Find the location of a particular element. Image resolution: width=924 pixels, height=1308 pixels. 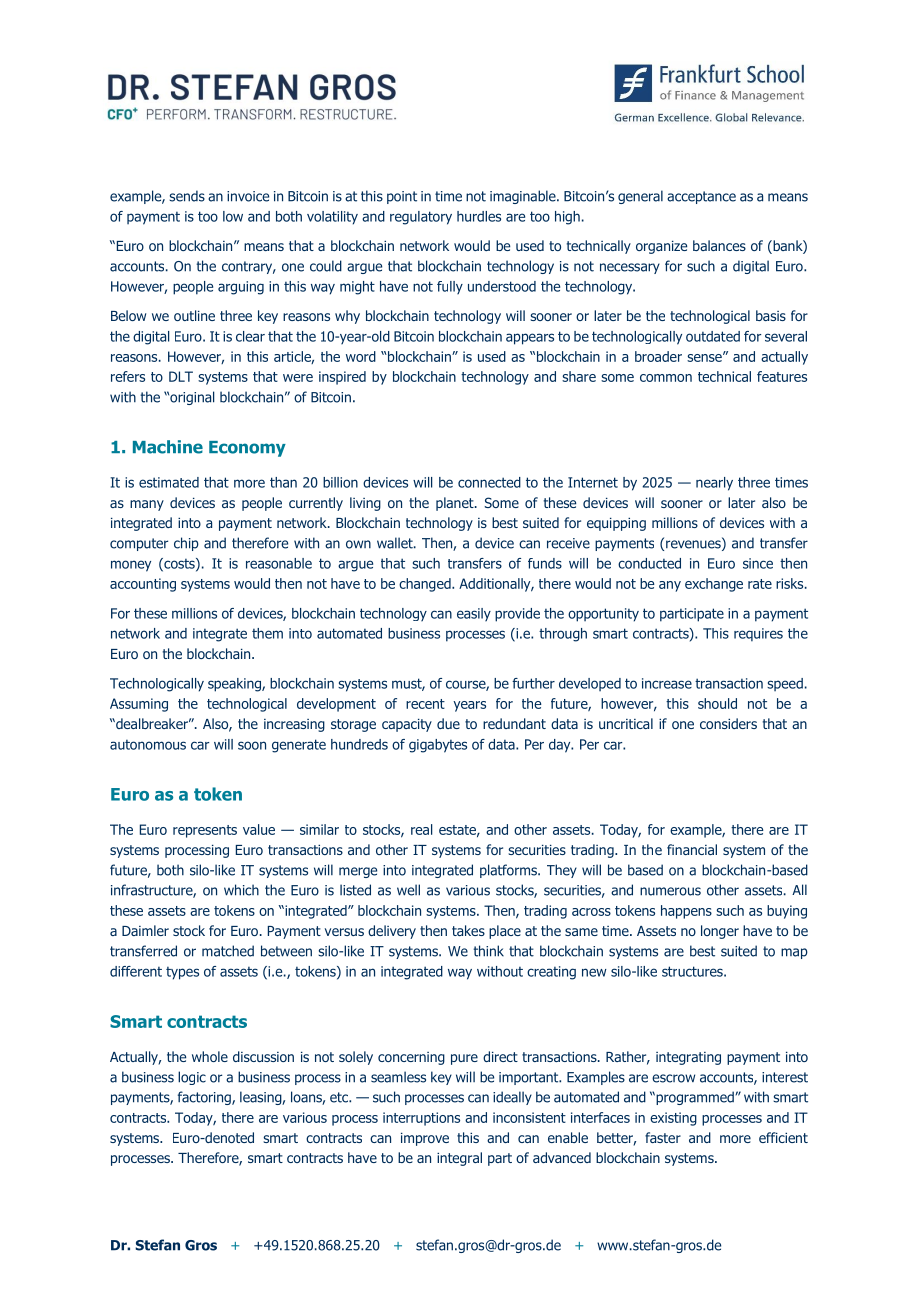

should is located at coordinates (717, 703).
